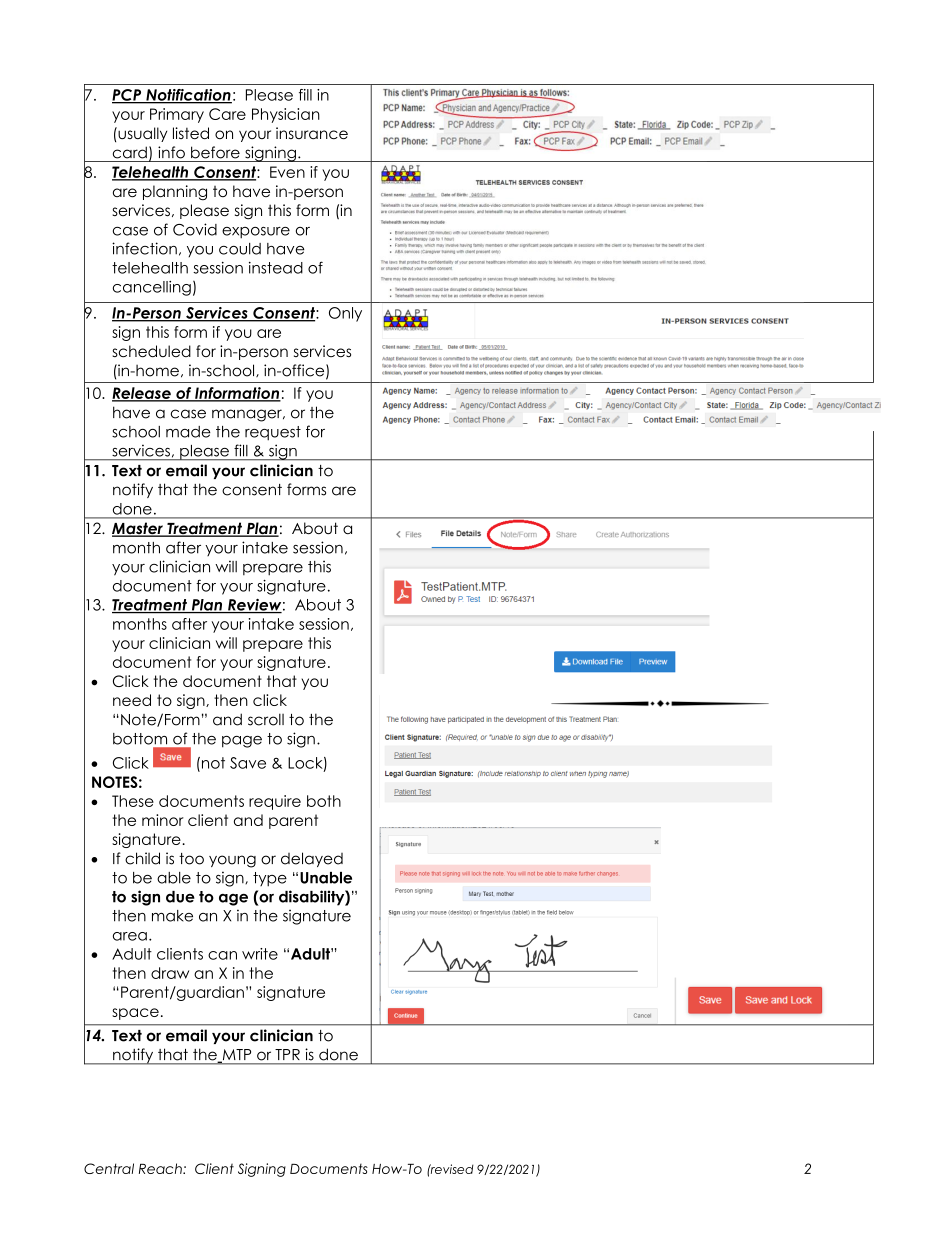 This image has width=952, height=1233. I want to click on usually, so click(141, 134).
